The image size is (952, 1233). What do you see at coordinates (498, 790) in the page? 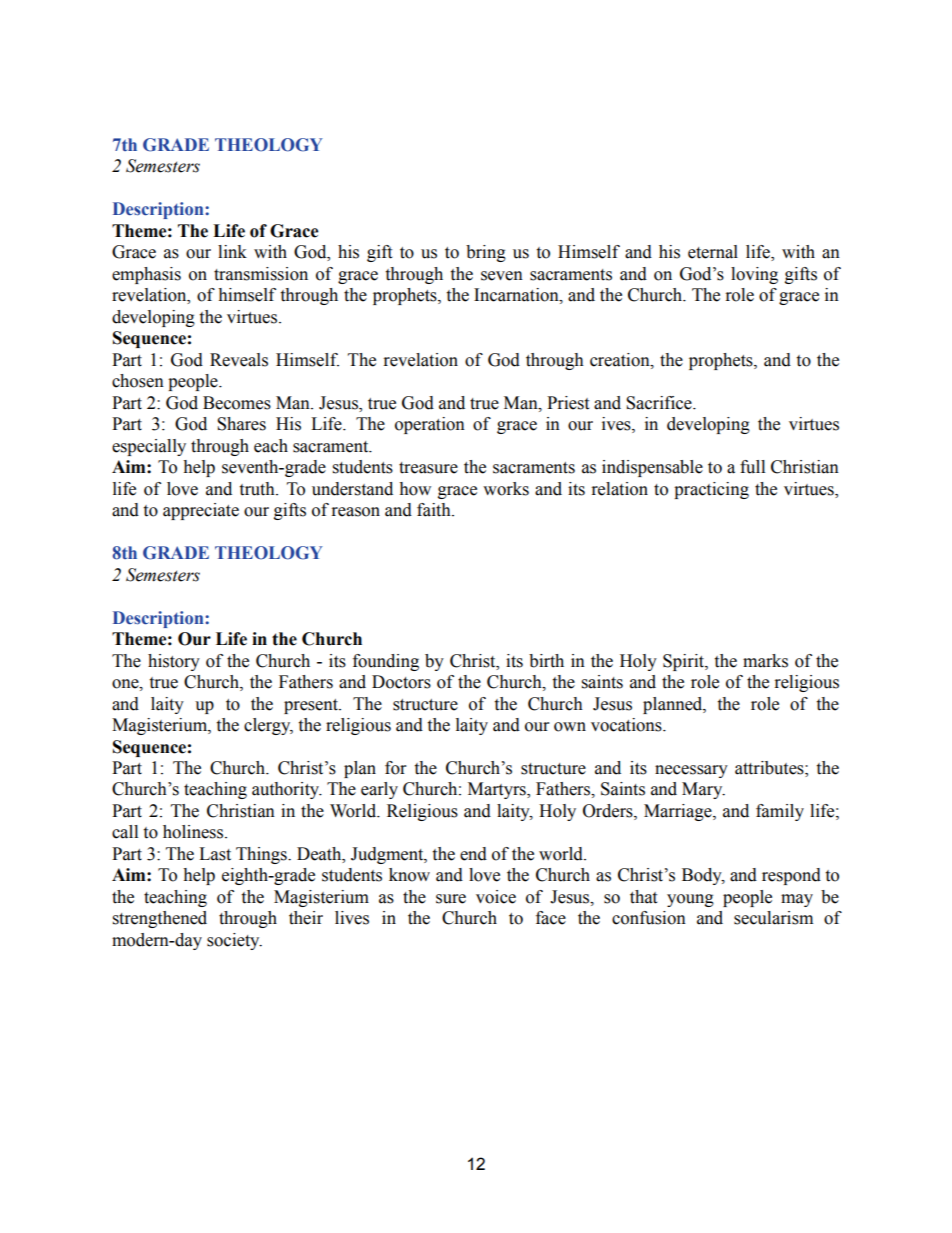
I see `Martyrs` at bounding box center [498, 790].
